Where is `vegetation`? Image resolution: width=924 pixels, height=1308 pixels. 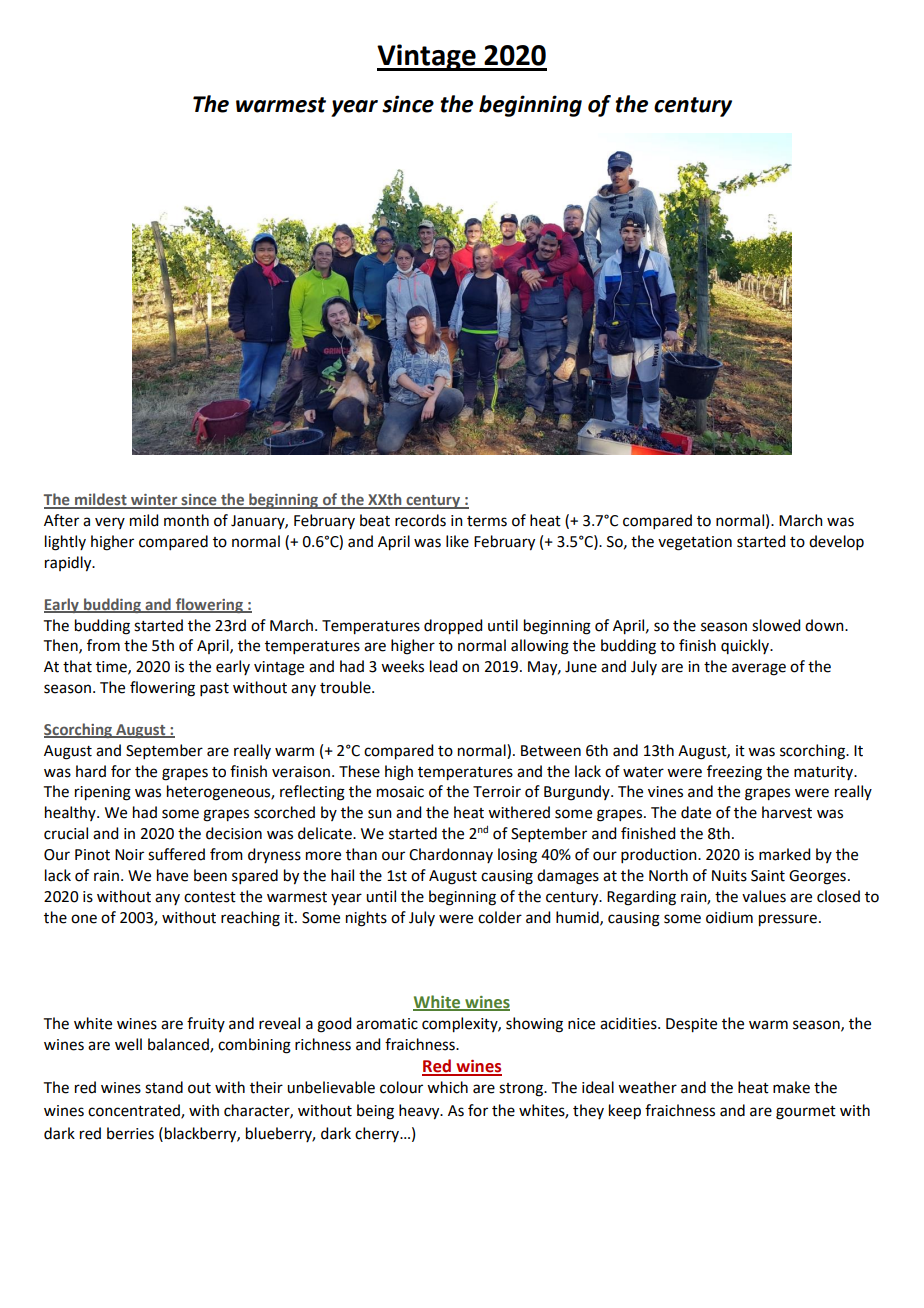 vegetation is located at coordinates (695, 543).
